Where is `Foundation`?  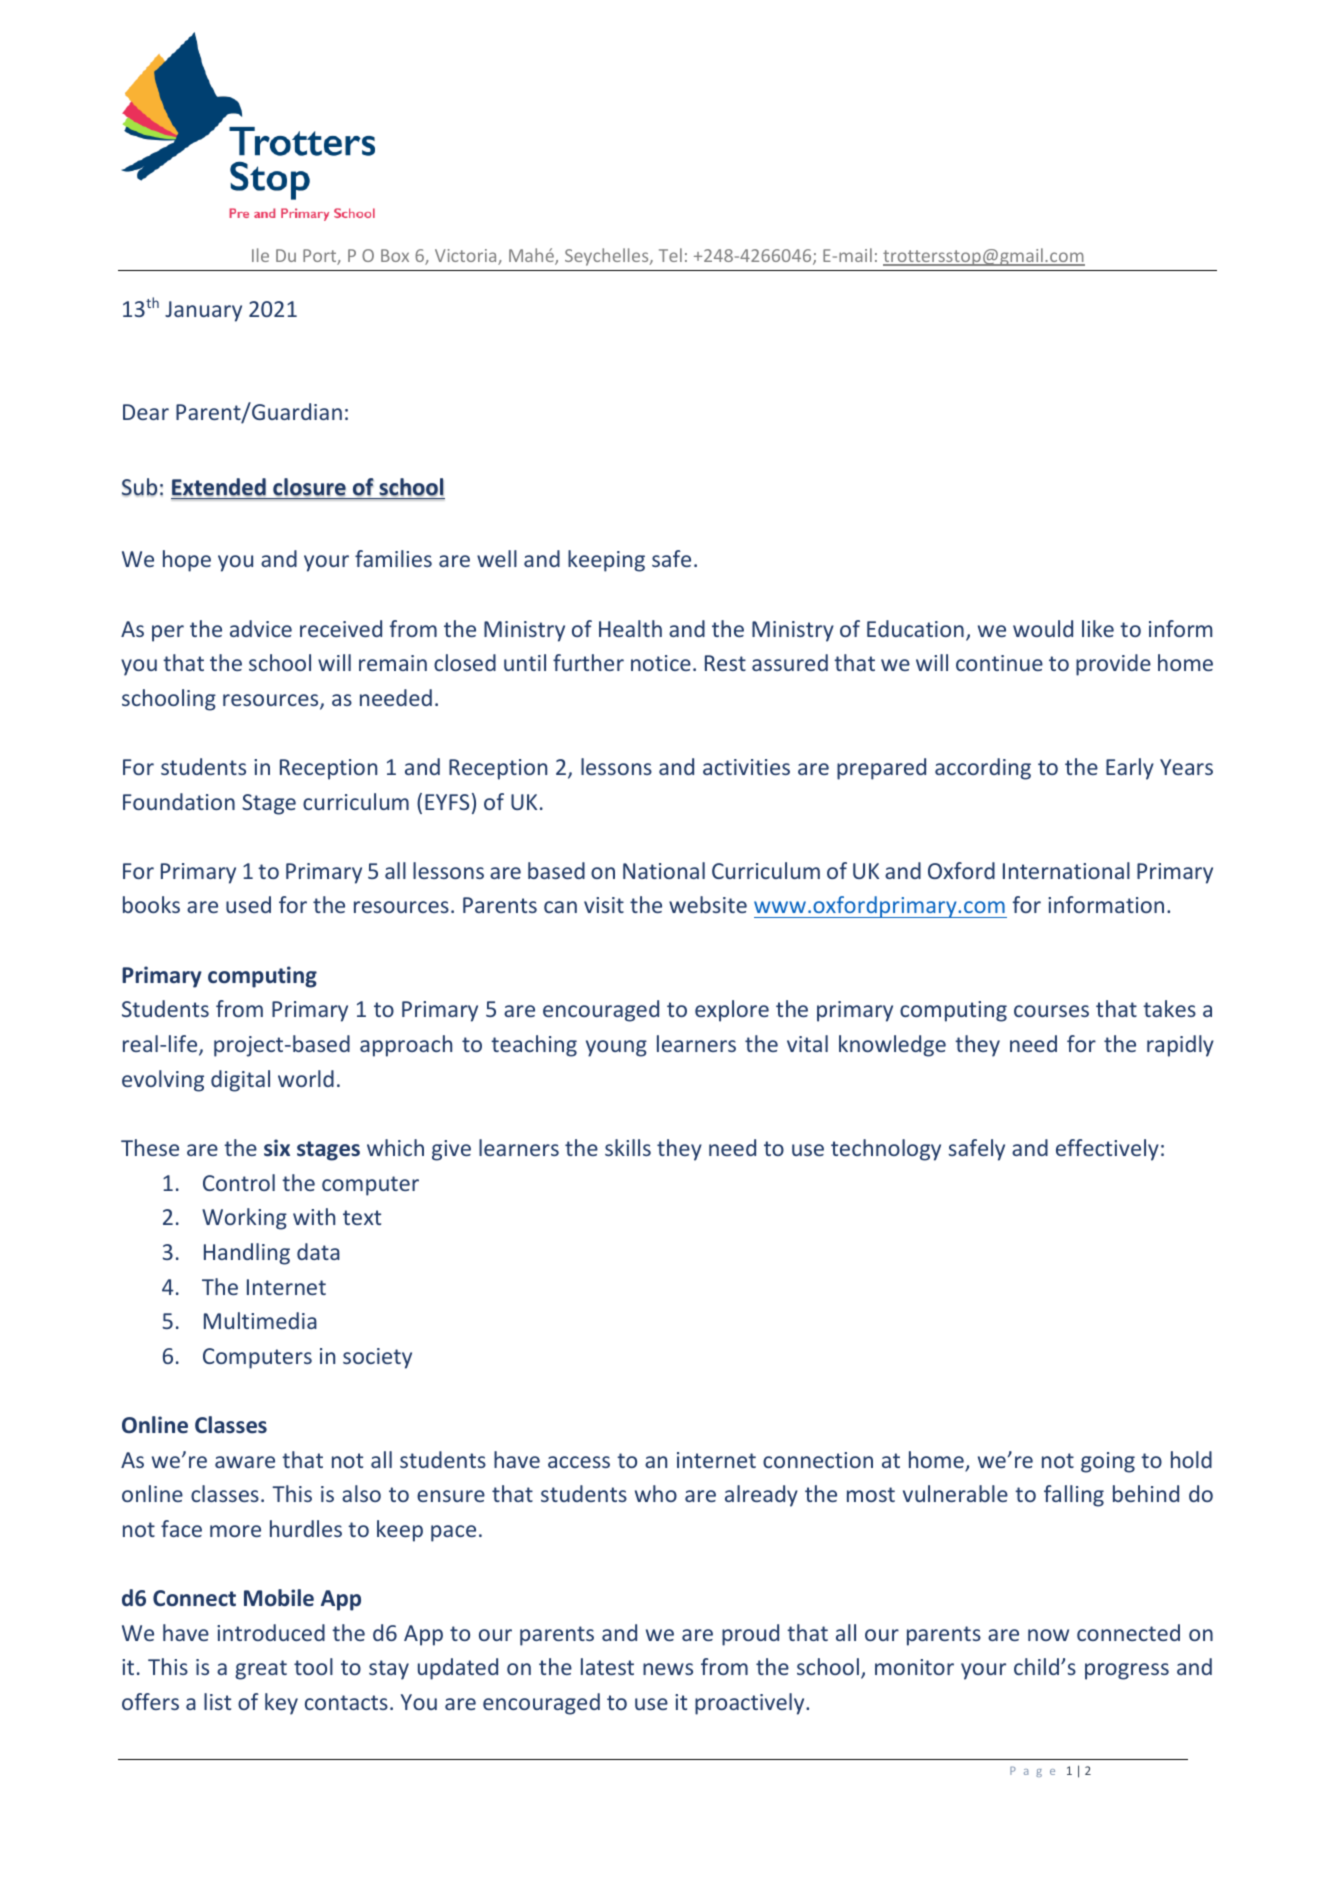
Foundation is located at coordinates (179, 801).
